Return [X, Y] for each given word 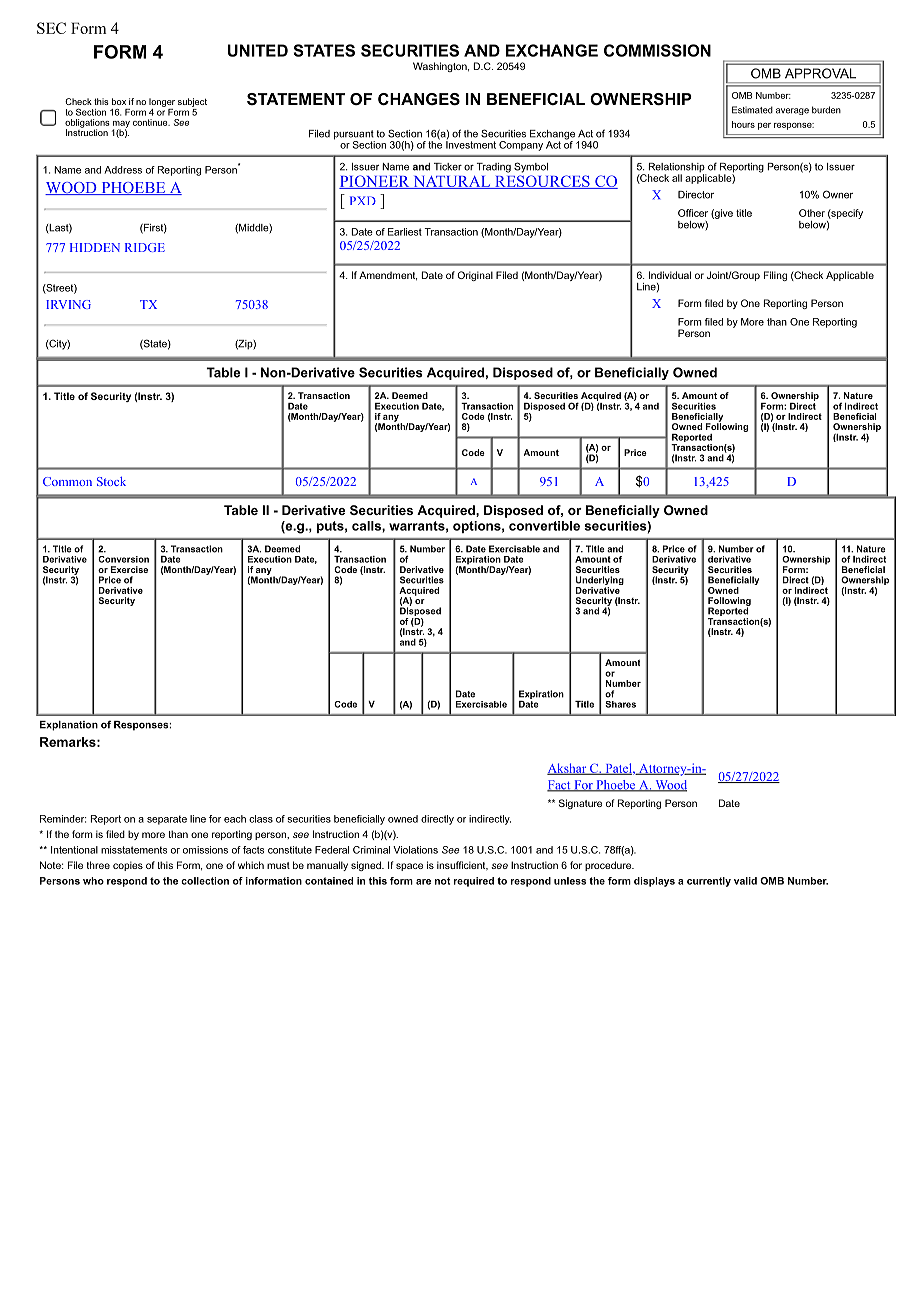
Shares [620, 704]
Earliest [405, 232]
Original [475, 276]
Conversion [123, 559]
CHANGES [419, 99]
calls [367, 526]
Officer [693, 213]
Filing [775, 276]
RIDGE [145, 247]
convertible [544, 526]
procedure [609, 866]
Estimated [752, 110]
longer [162, 102]
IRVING [68, 304]
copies [128, 866]
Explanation [69, 726]
